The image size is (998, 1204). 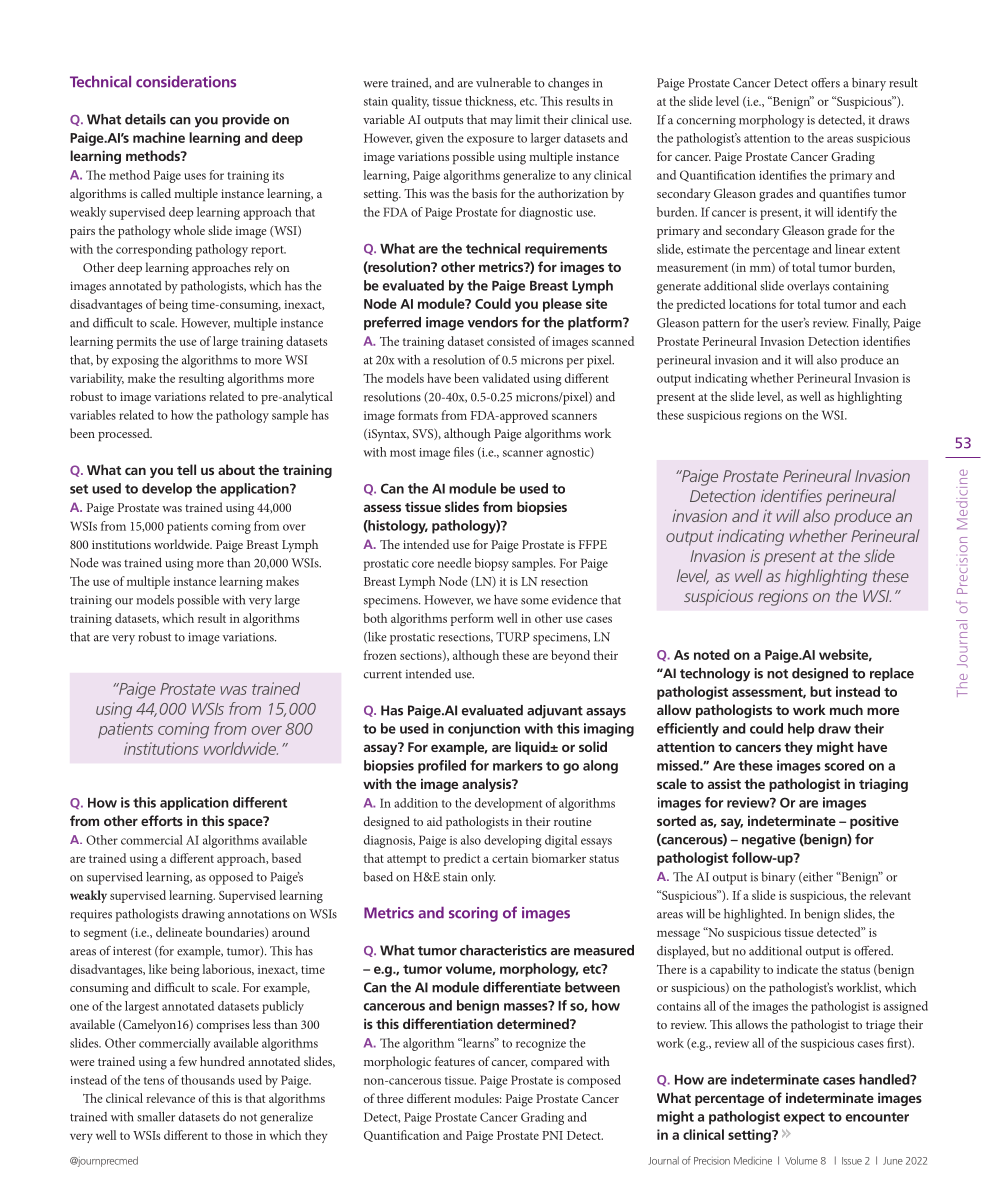 What do you see at coordinates (162, 820) in the screenshot?
I see `efforts` at bounding box center [162, 820].
